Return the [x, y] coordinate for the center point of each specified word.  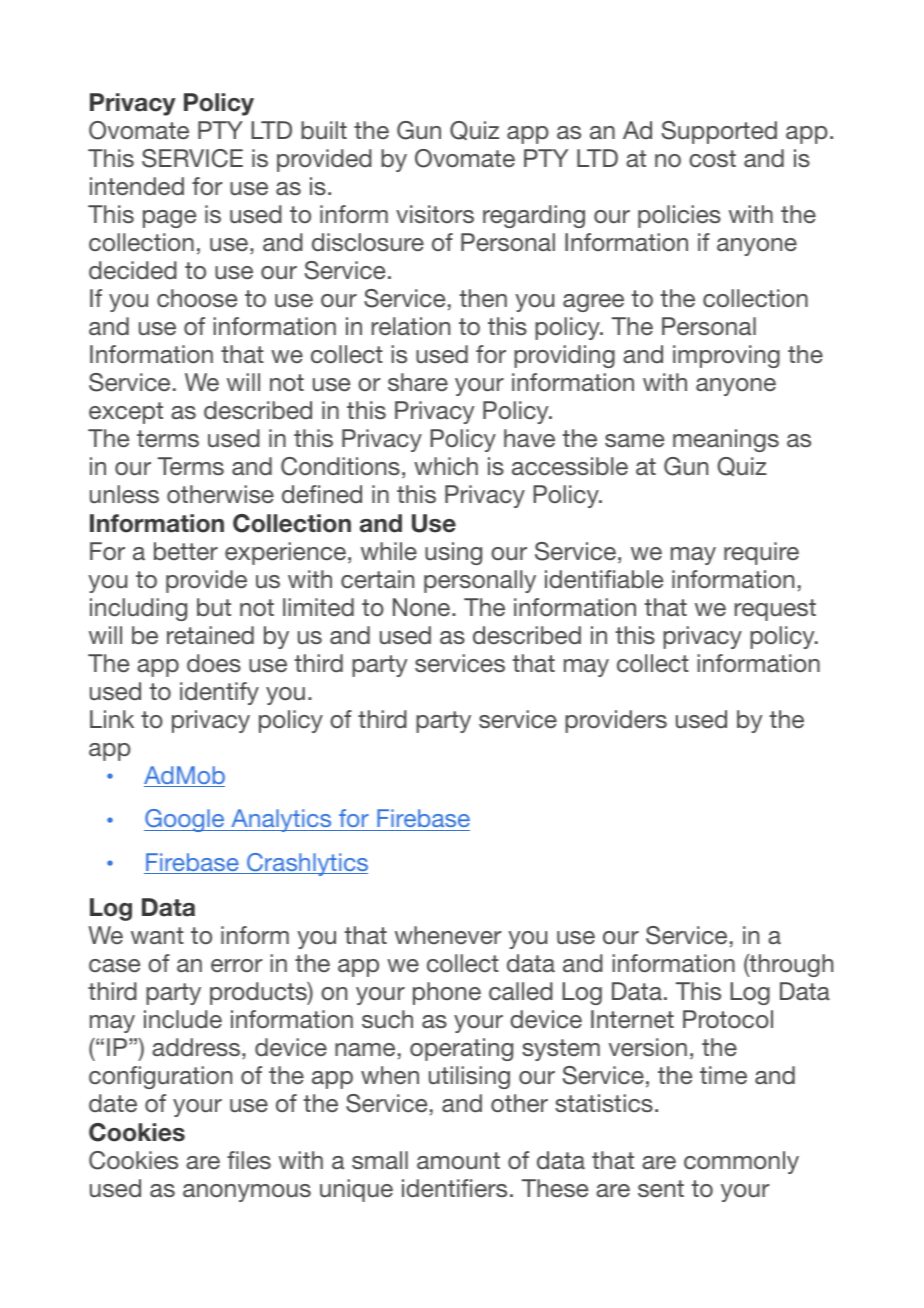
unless [124, 494]
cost [712, 158]
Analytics [281, 820]
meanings [726, 440]
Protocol [728, 1019]
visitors [435, 214]
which [446, 466]
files [249, 1160]
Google [185, 820]
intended [137, 186]
